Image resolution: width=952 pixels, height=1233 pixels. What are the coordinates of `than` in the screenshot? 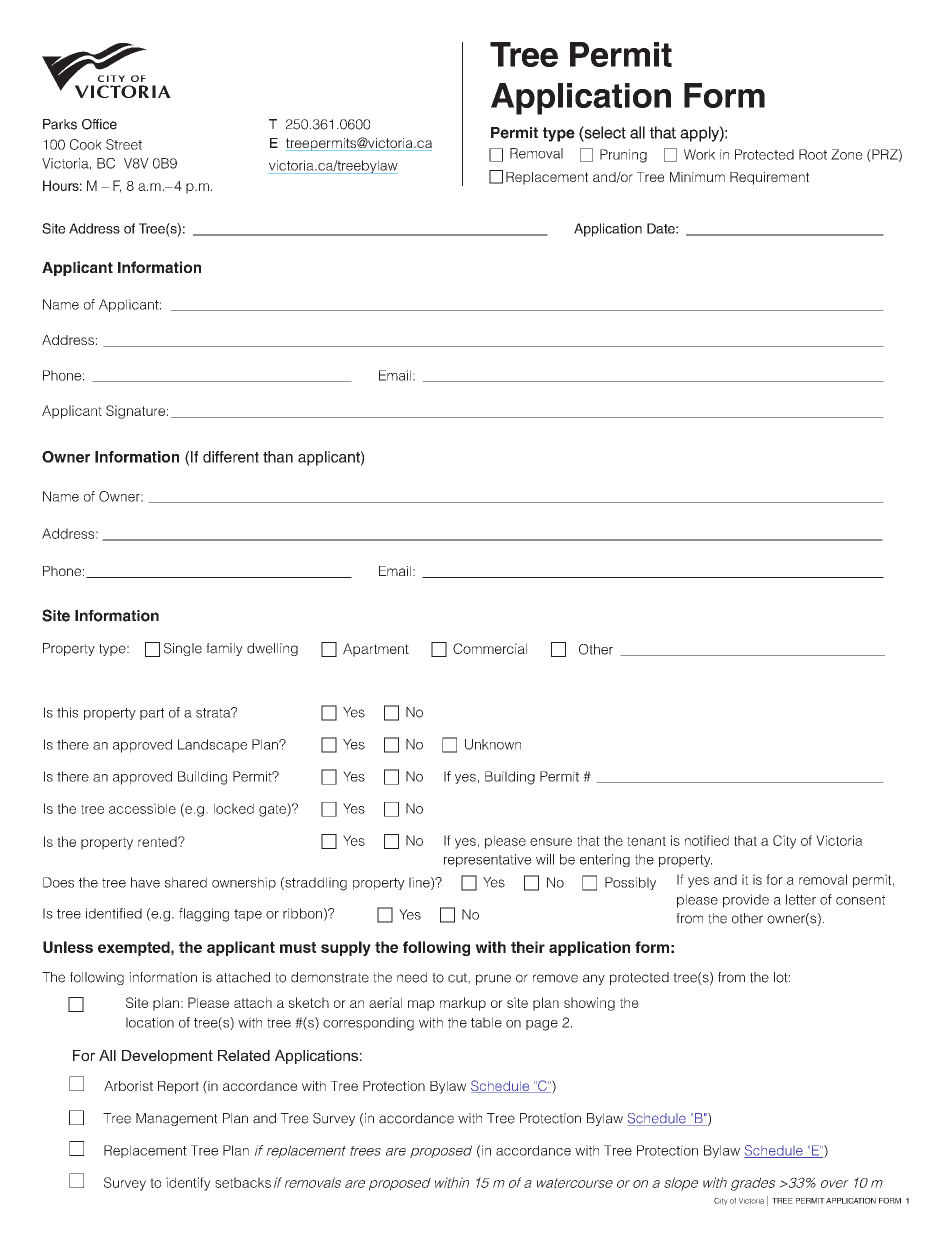 It's located at (278, 457).
